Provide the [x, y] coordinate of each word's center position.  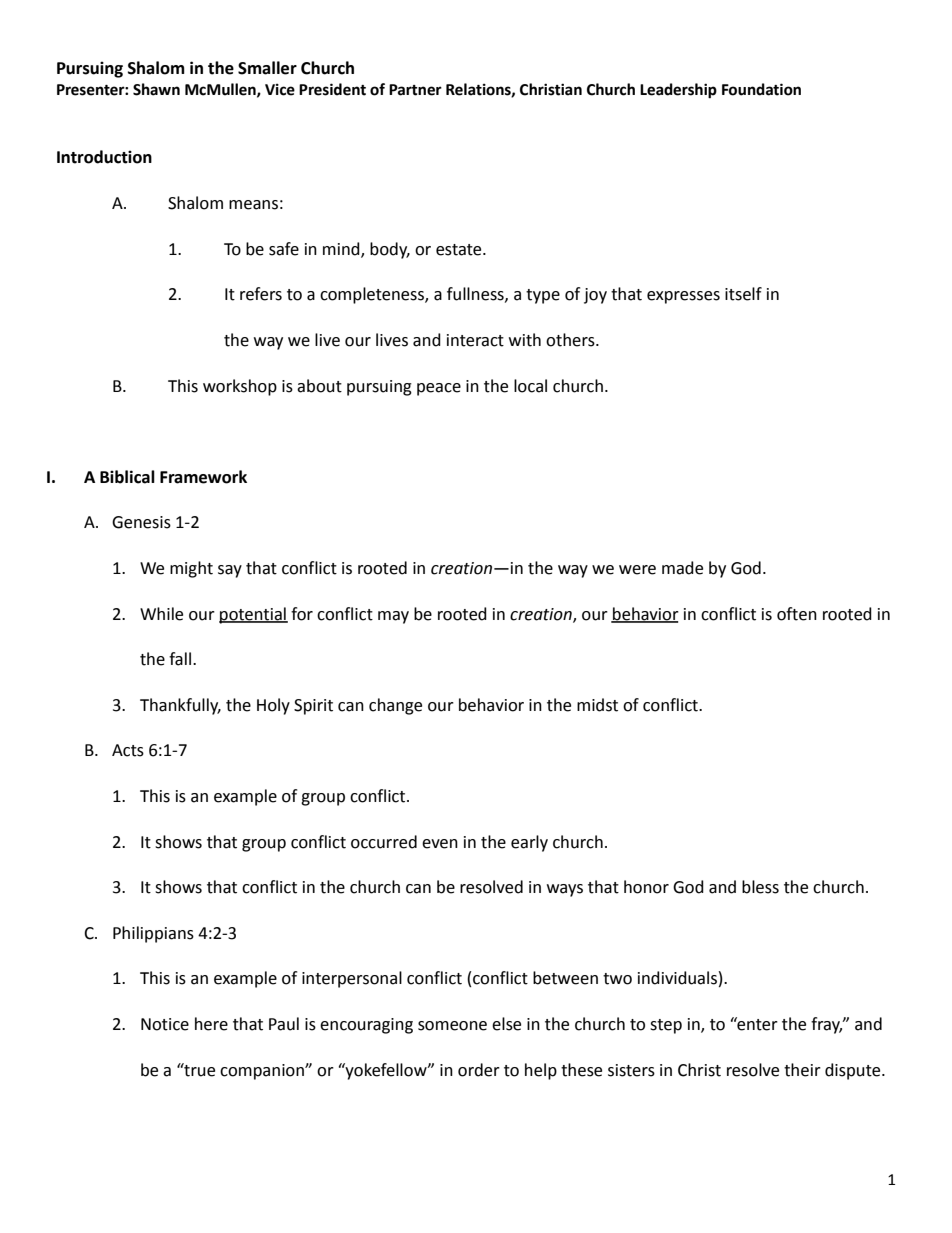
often [797, 614]
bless [760, 887]
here [211, 1024]
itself [743, 294]
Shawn [156, 89]
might [191, 569]
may [393, 617]
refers [261, 294]
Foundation [761, 89]
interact [475, 340]
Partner [415, 90]
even [440, 844]
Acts [128, 750]
